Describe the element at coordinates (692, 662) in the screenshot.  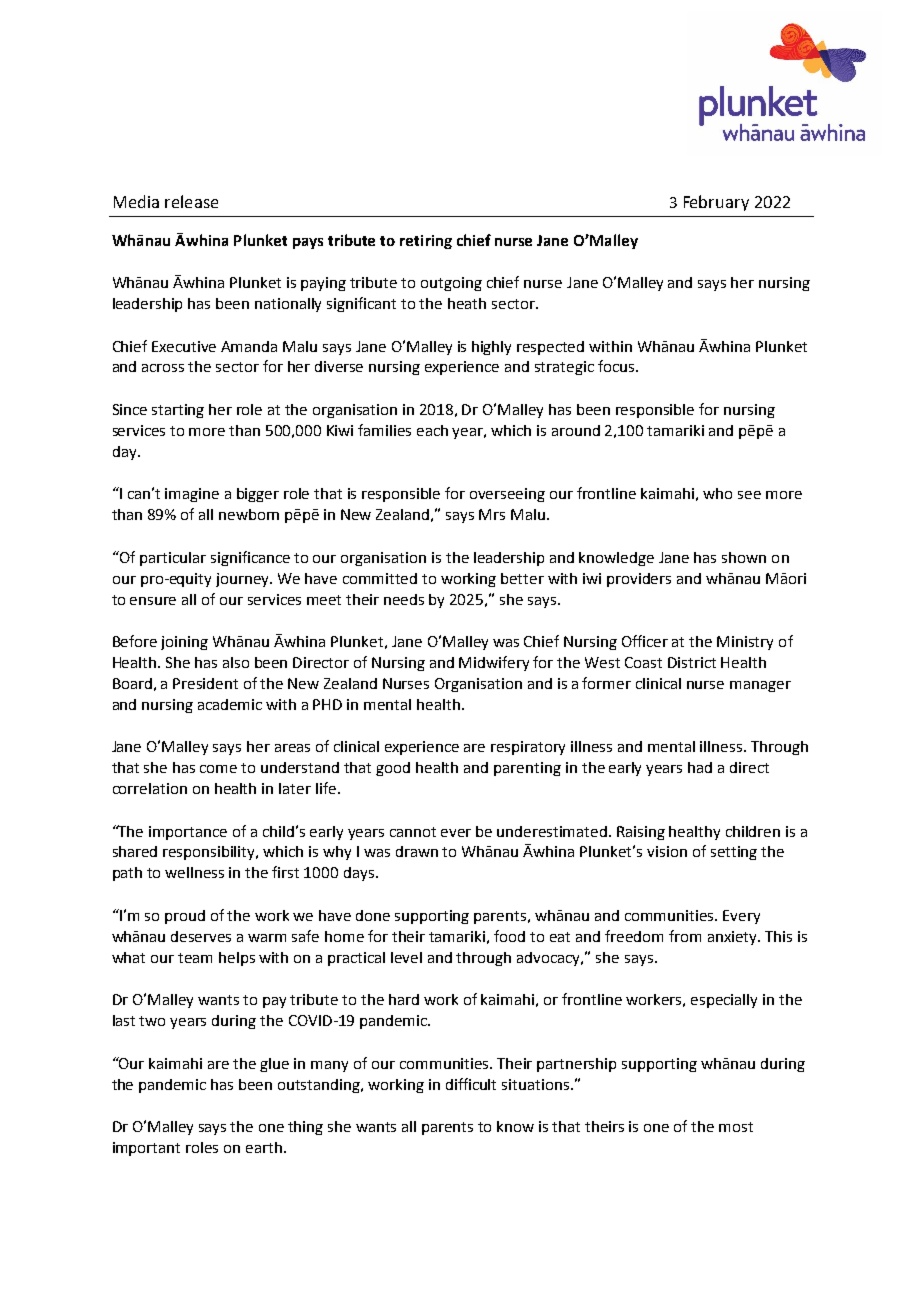
I see `District` at that location.
